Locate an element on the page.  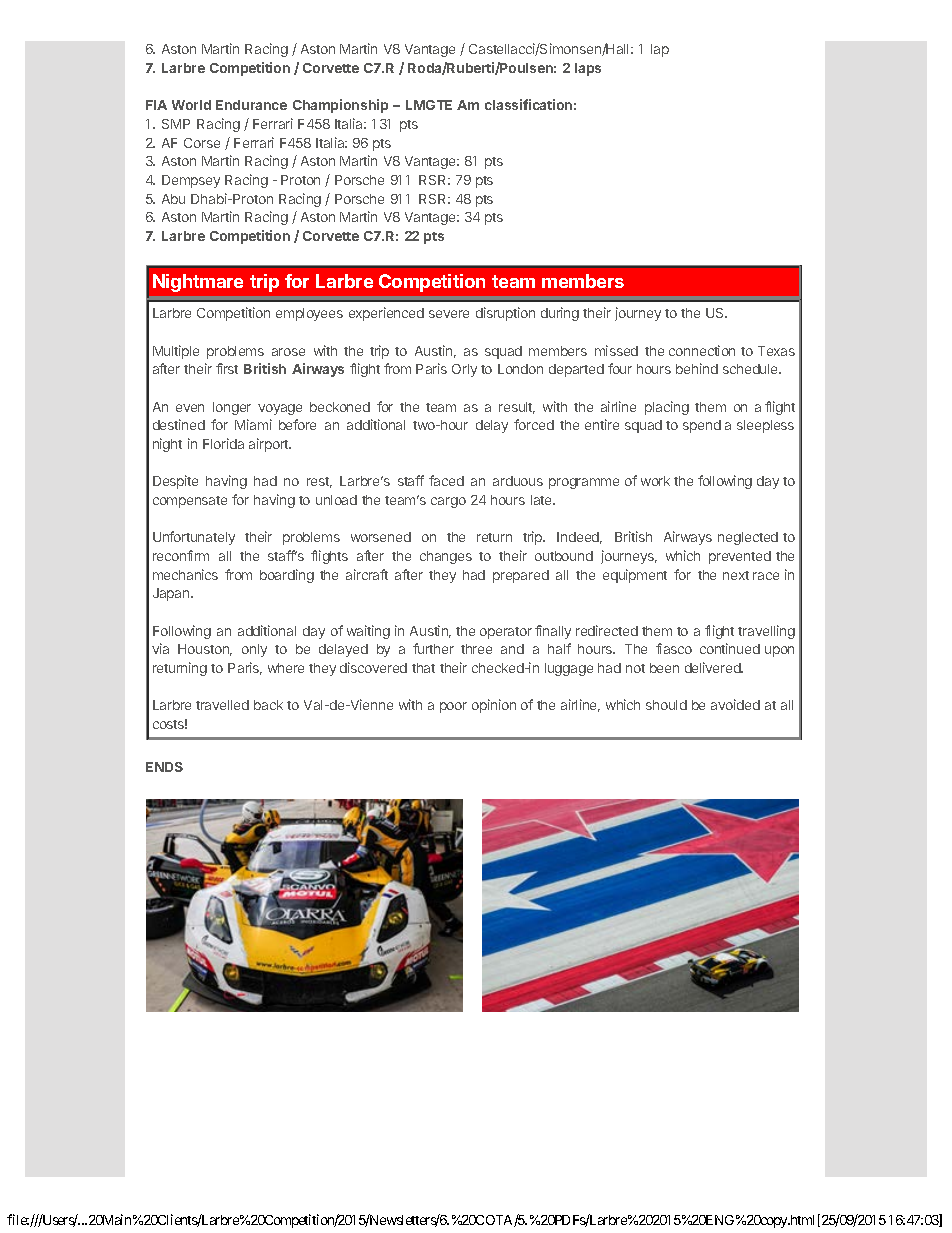
Abu is located at coordinates (173, 199).
